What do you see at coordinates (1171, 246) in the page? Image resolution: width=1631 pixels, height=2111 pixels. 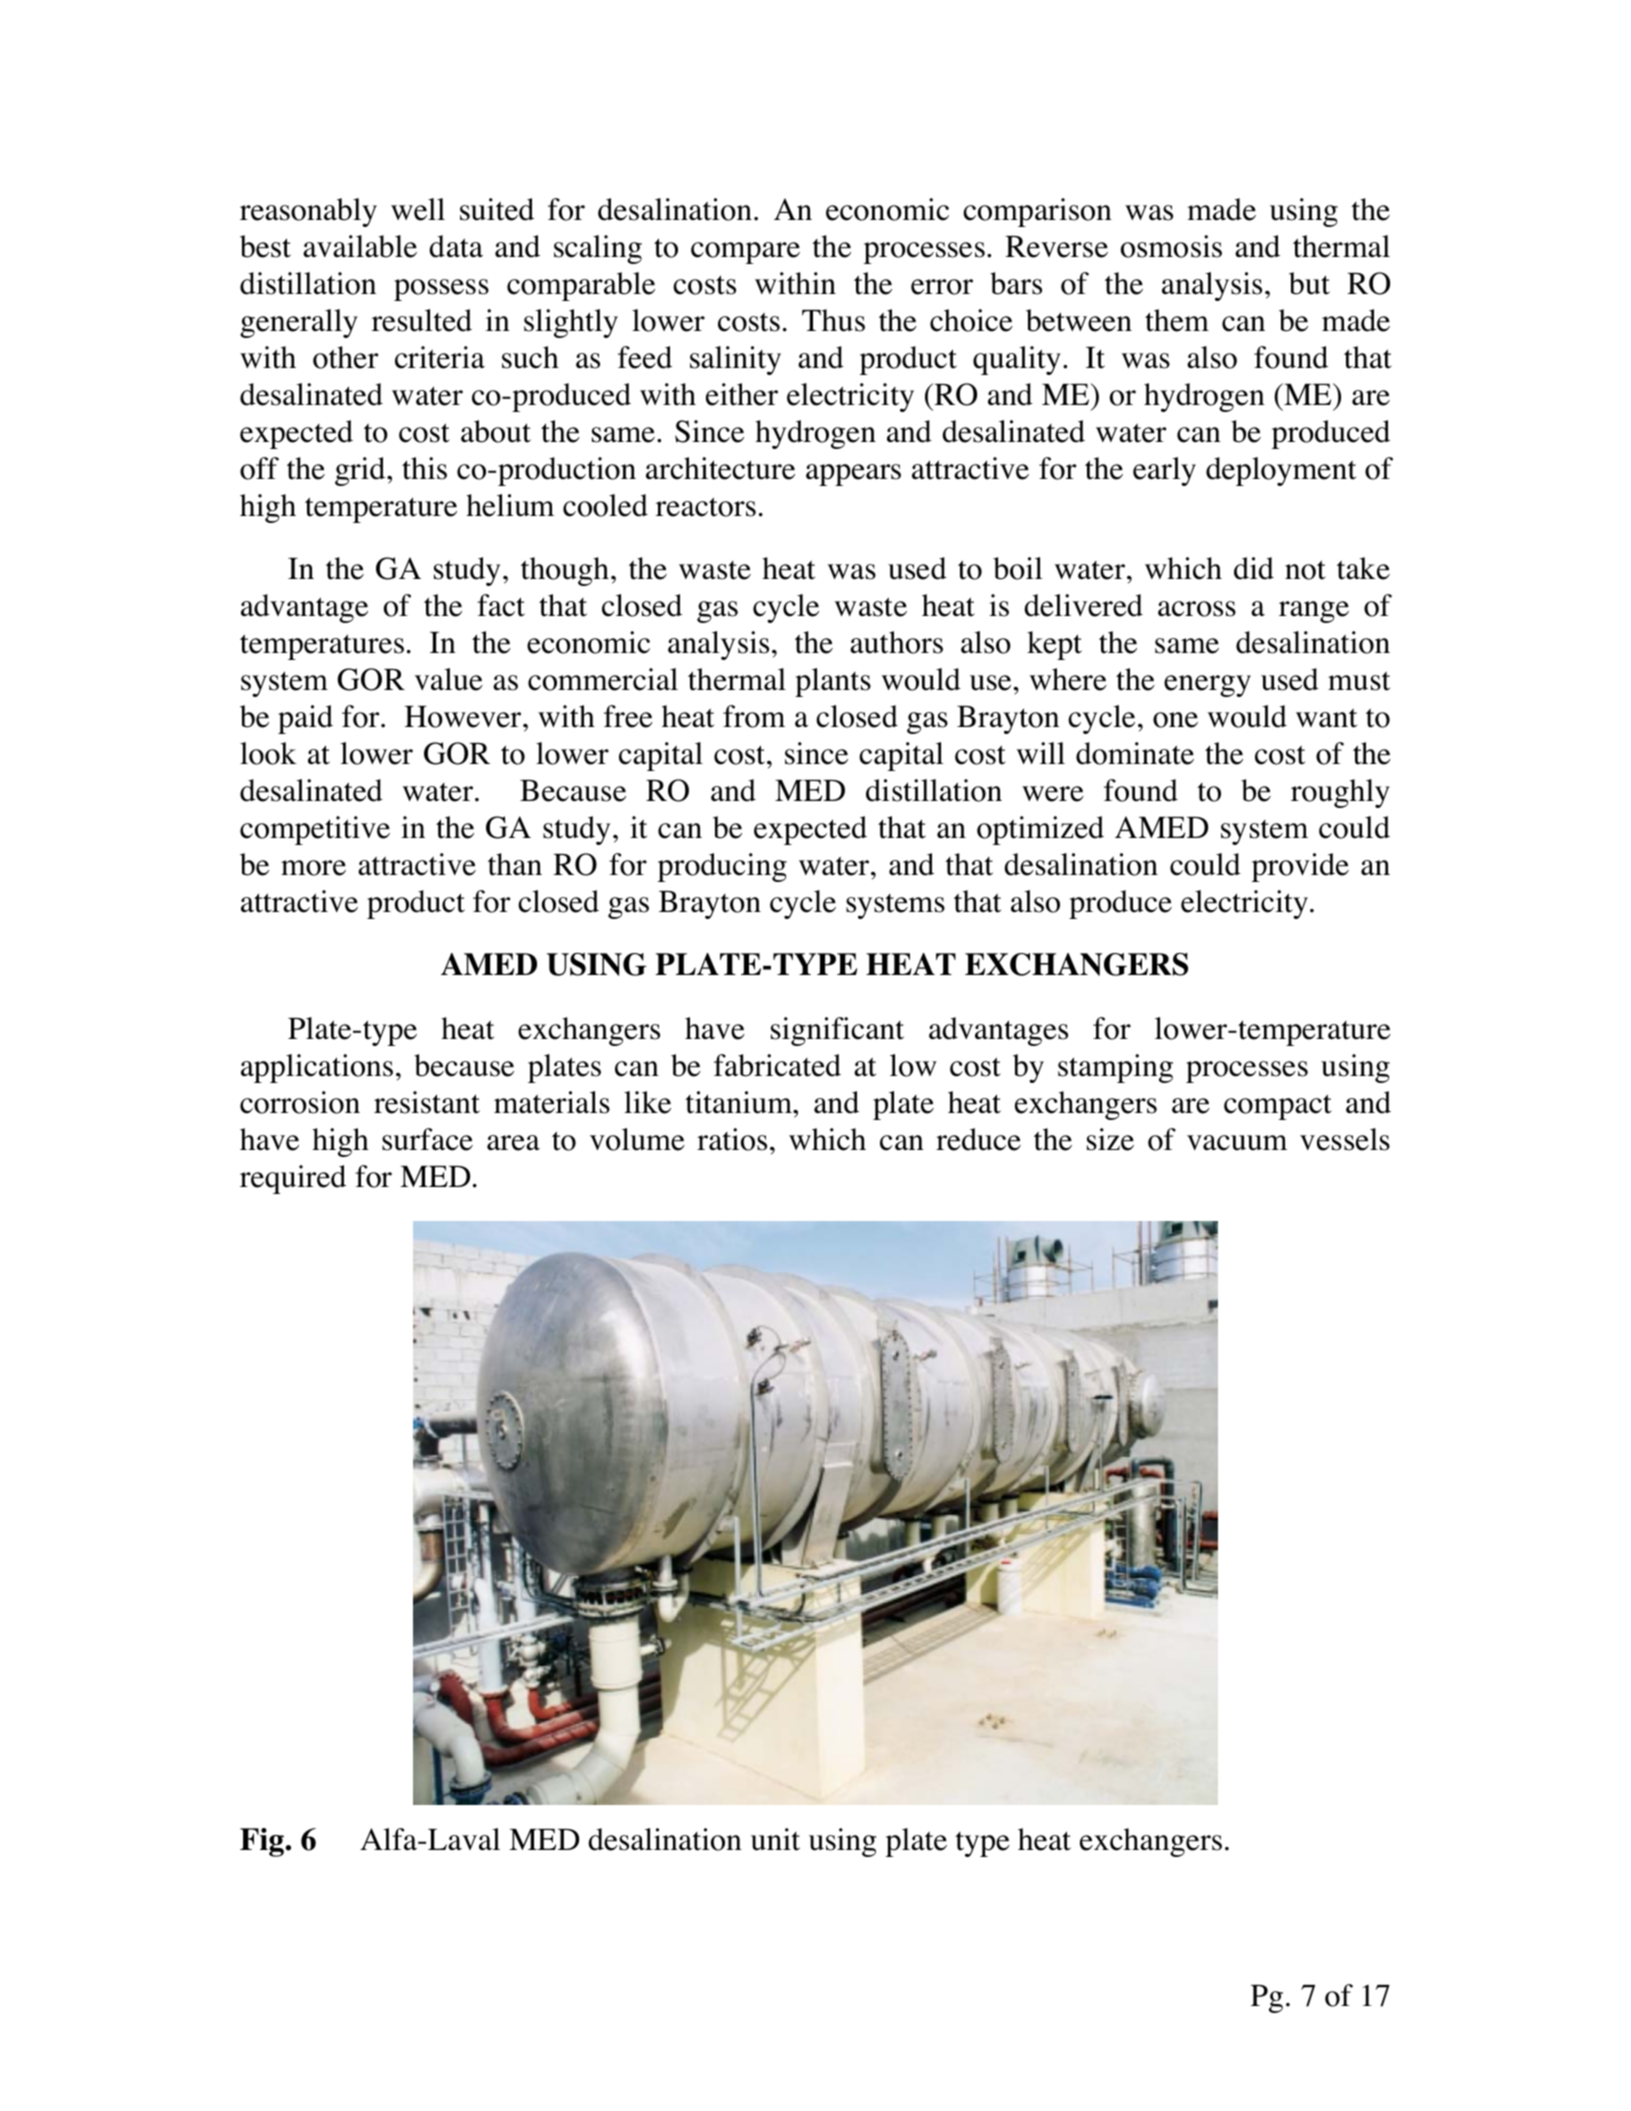 I see `osmosis` at bounding box center [1171, 246].
